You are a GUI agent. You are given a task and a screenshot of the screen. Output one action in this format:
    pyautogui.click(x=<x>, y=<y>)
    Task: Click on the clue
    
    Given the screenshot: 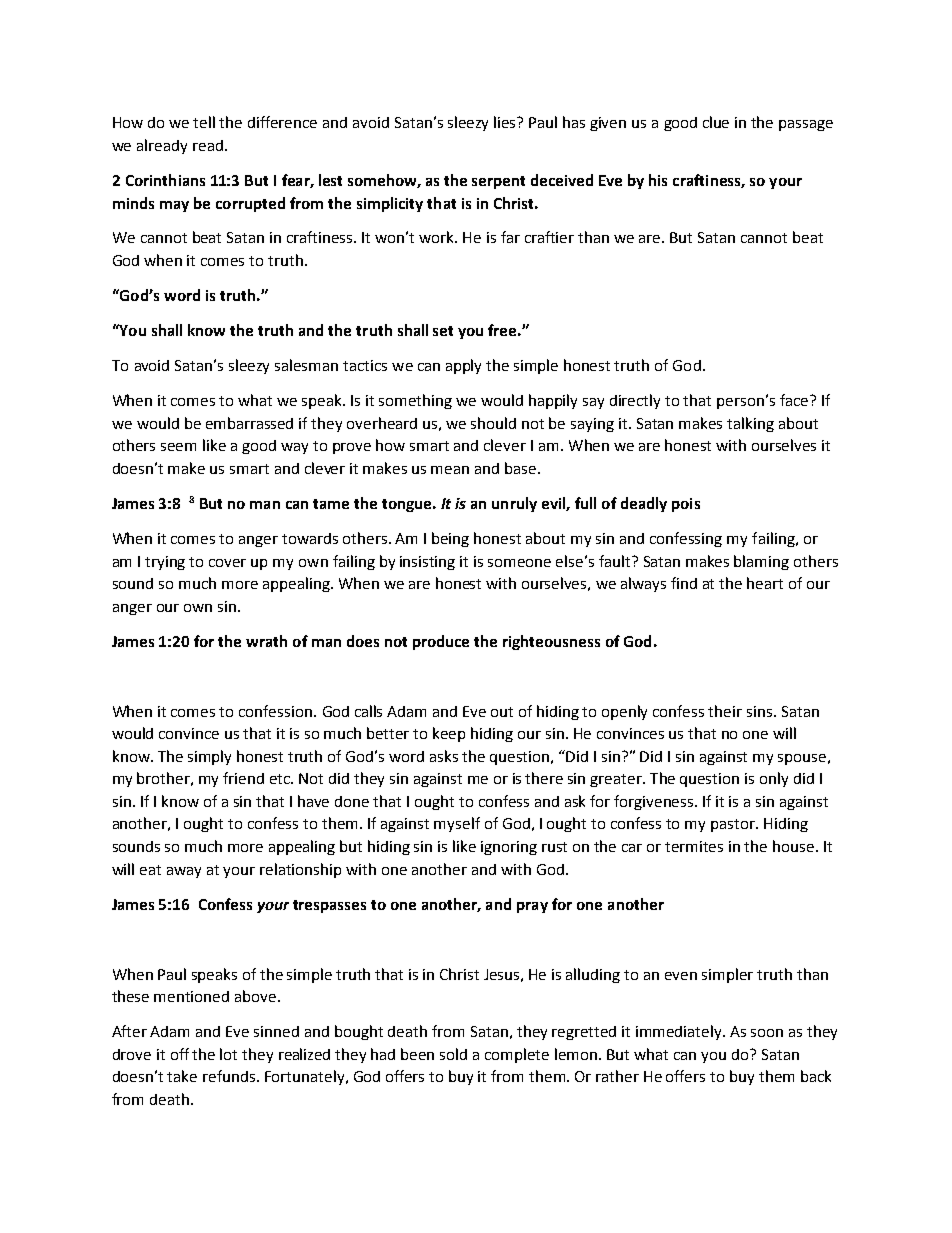 What is the action you would take?
    pyautogui.click(x=716, y=122)
